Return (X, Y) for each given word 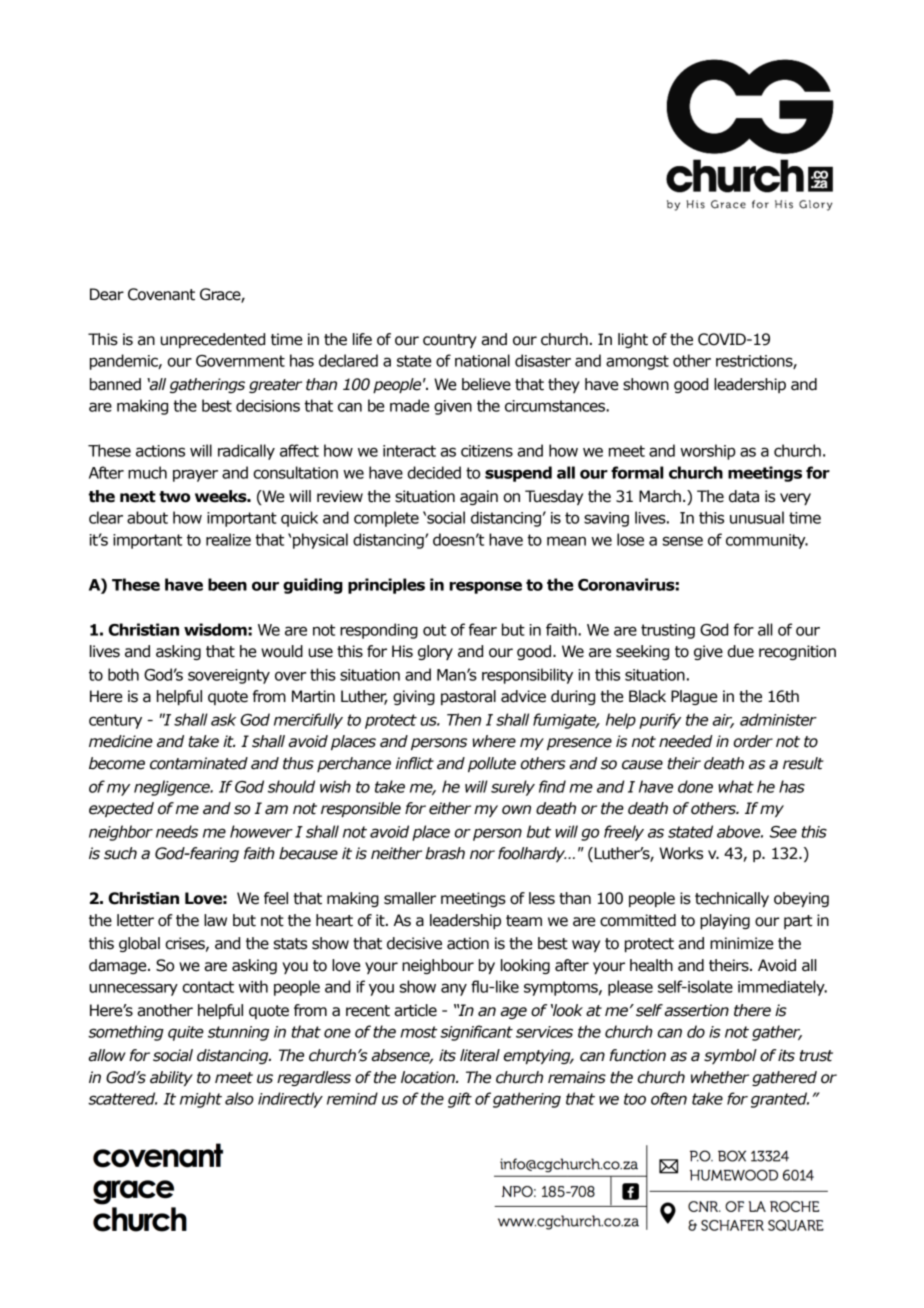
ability (171, 1078)
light (633, 340)
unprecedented (213, 340)
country (450, 341)
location (429, 1077)
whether (720, 1077)
